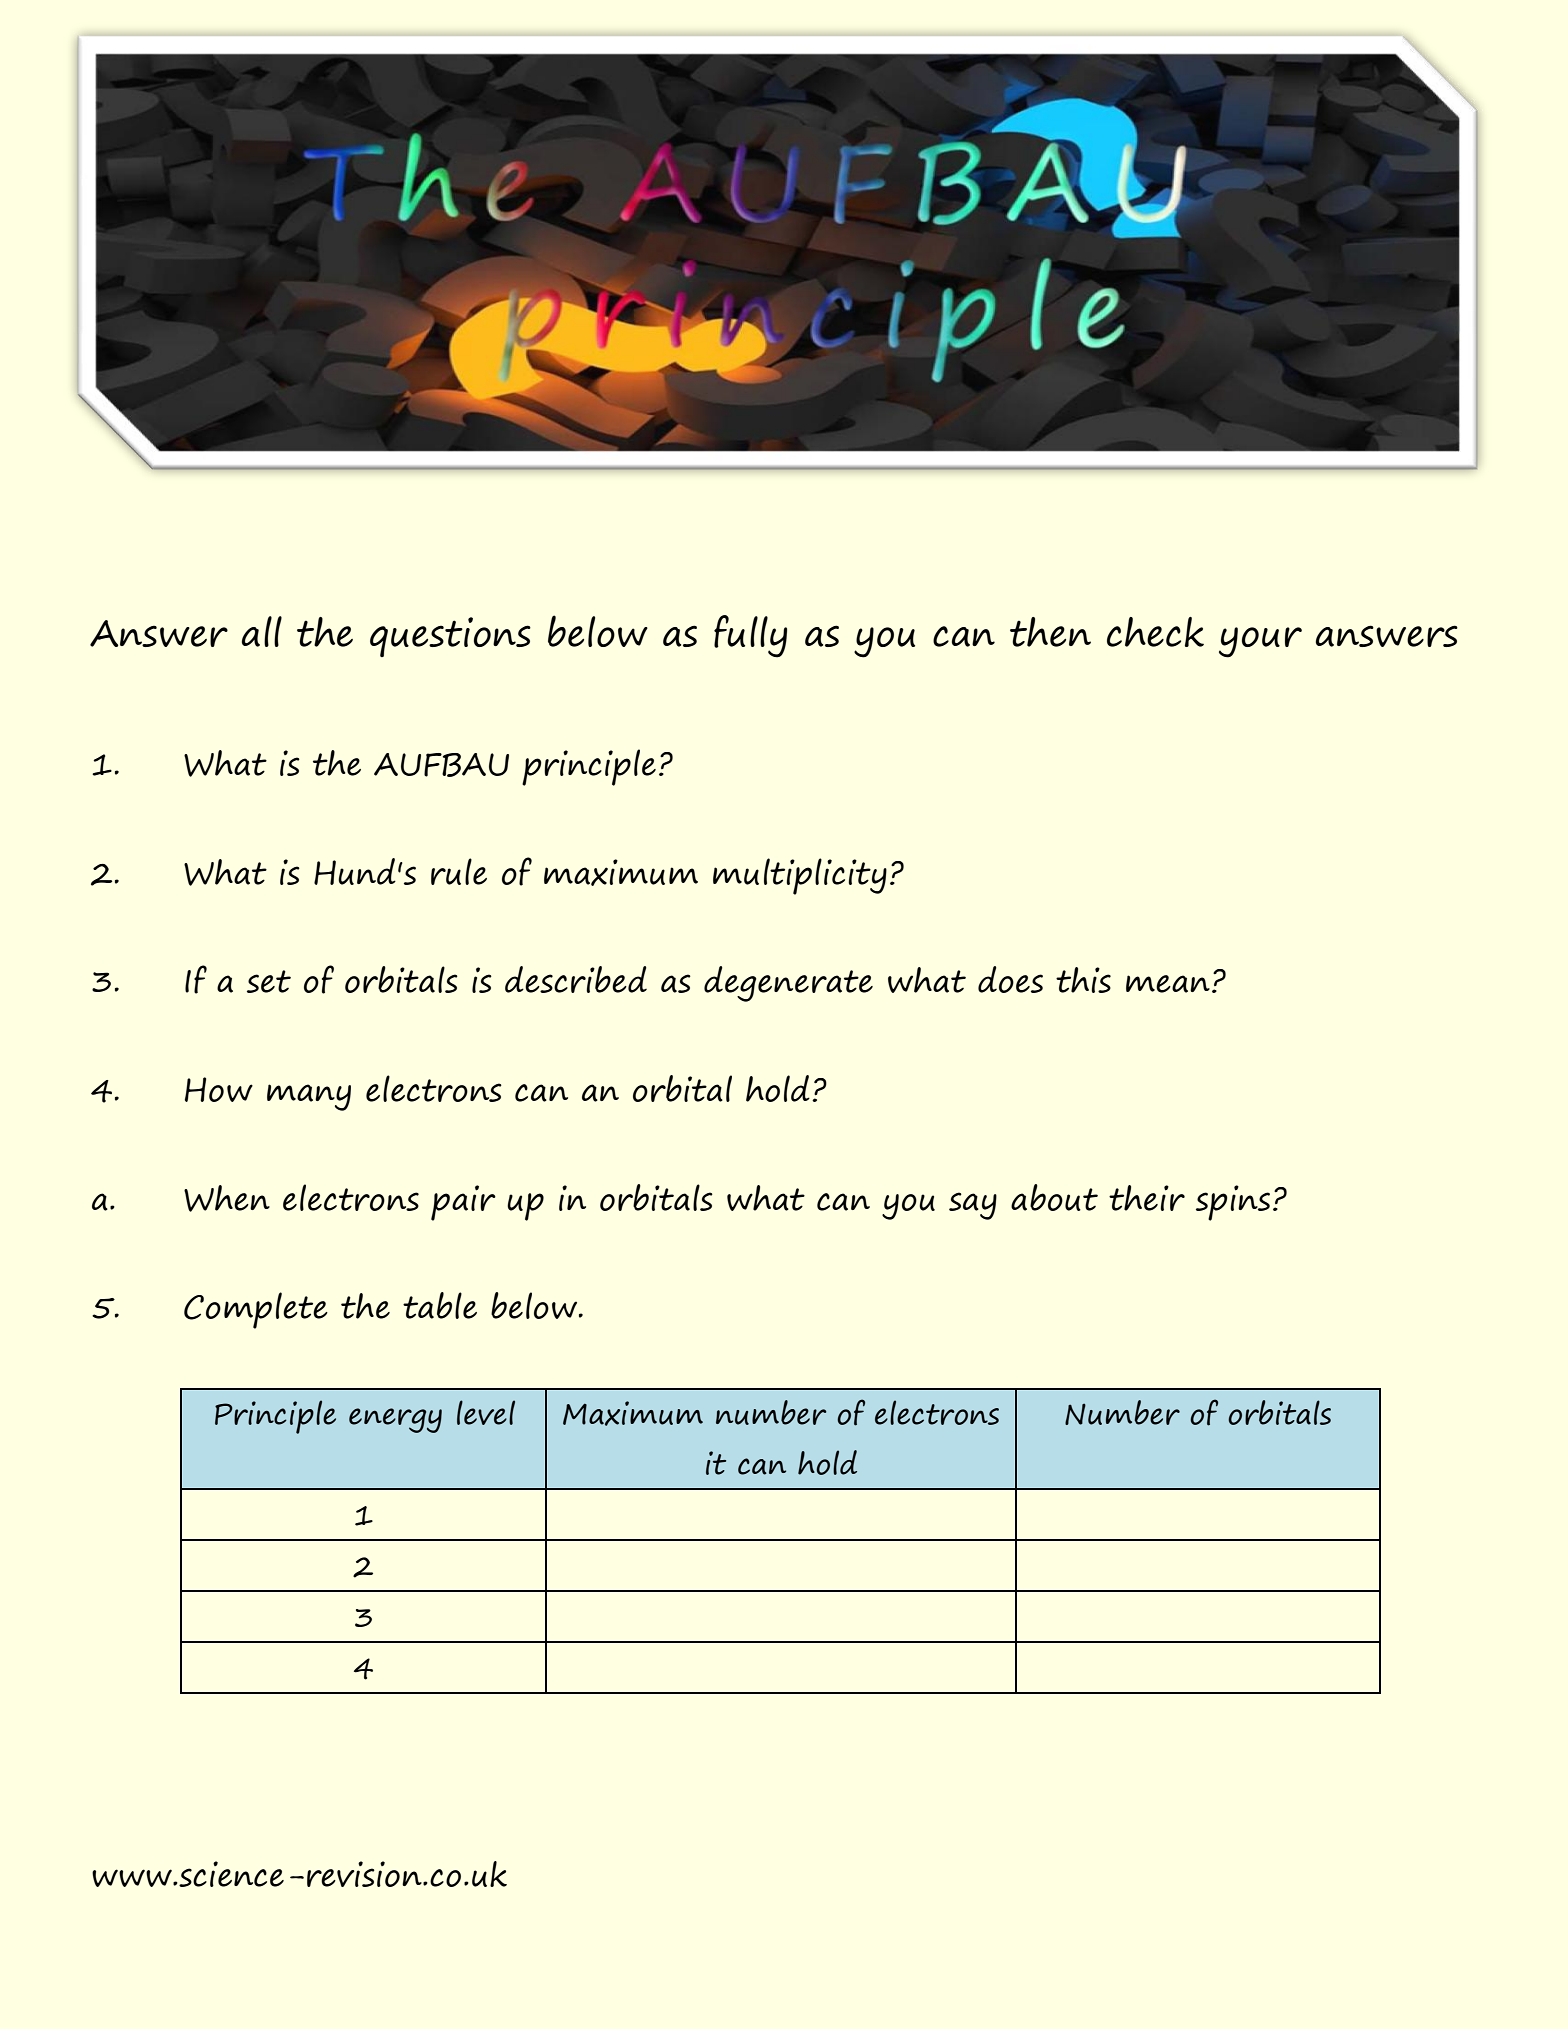  Describe the element at coordinates (1147, 1198) in the image. I see `their` at that location.
